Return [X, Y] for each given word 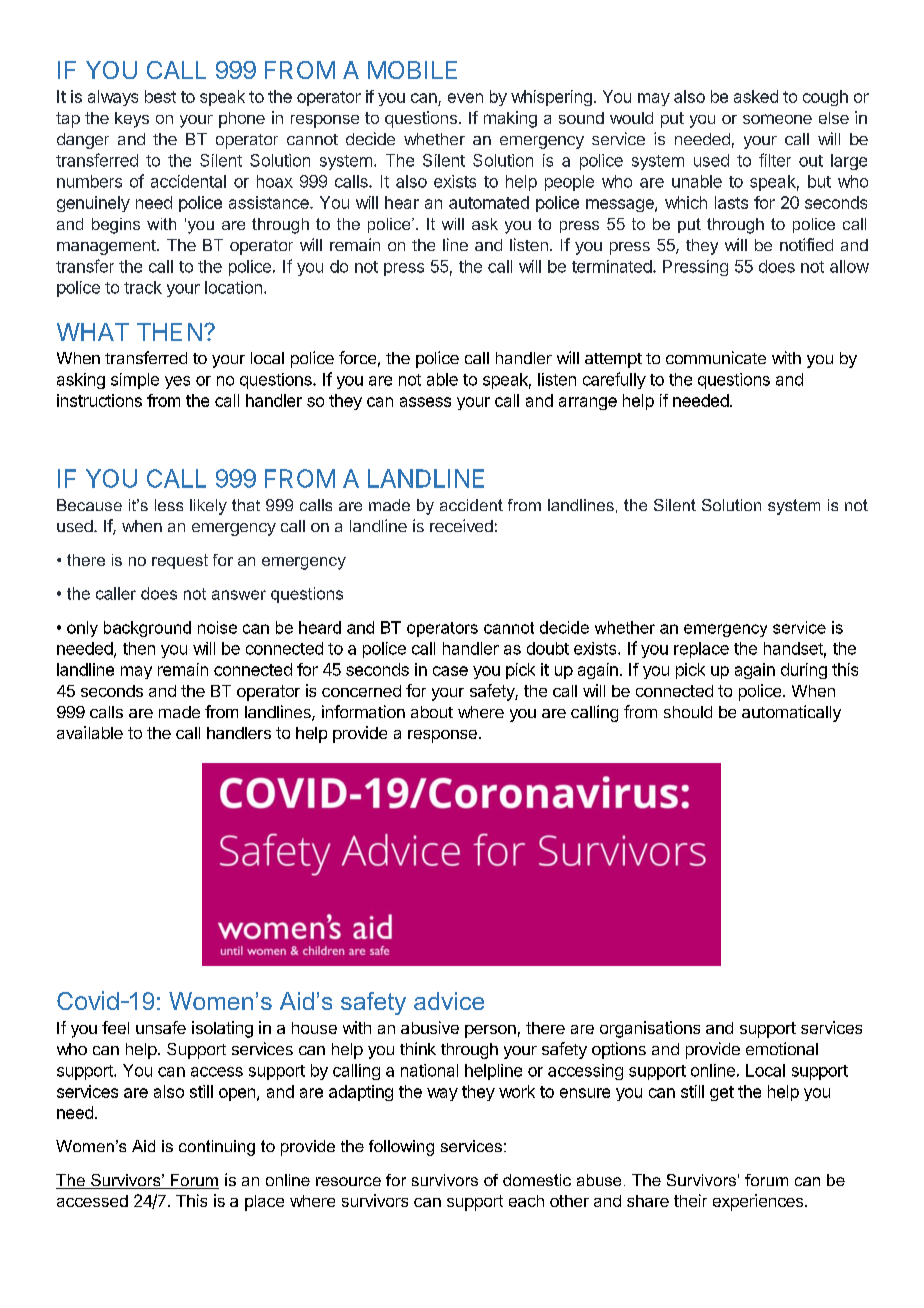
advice [449, 1001]
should [688, 712]
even [465, 98]
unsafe [161, 1027]
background [147, 629]
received [461, 525]
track [143, 287]
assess [425, 402]
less [169, 505]
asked [756, 96]
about [432, 712]
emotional [782, 1048]
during [804, 671]
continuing [217, 1148]
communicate [716, 357]
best [160, 96]
